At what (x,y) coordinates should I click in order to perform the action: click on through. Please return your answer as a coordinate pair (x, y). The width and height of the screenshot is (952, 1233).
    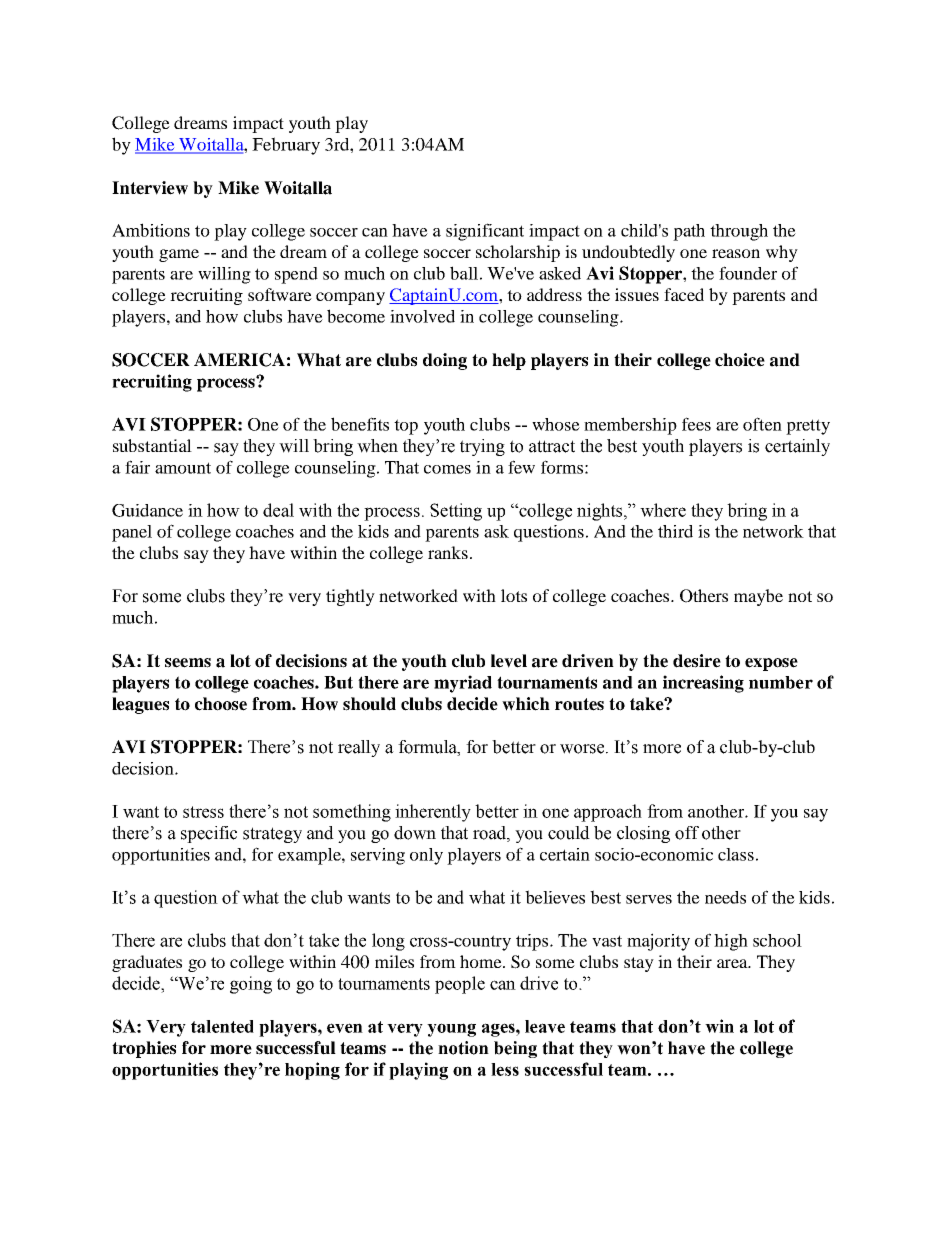
    Looking at the image, I should click on (739, 232).
